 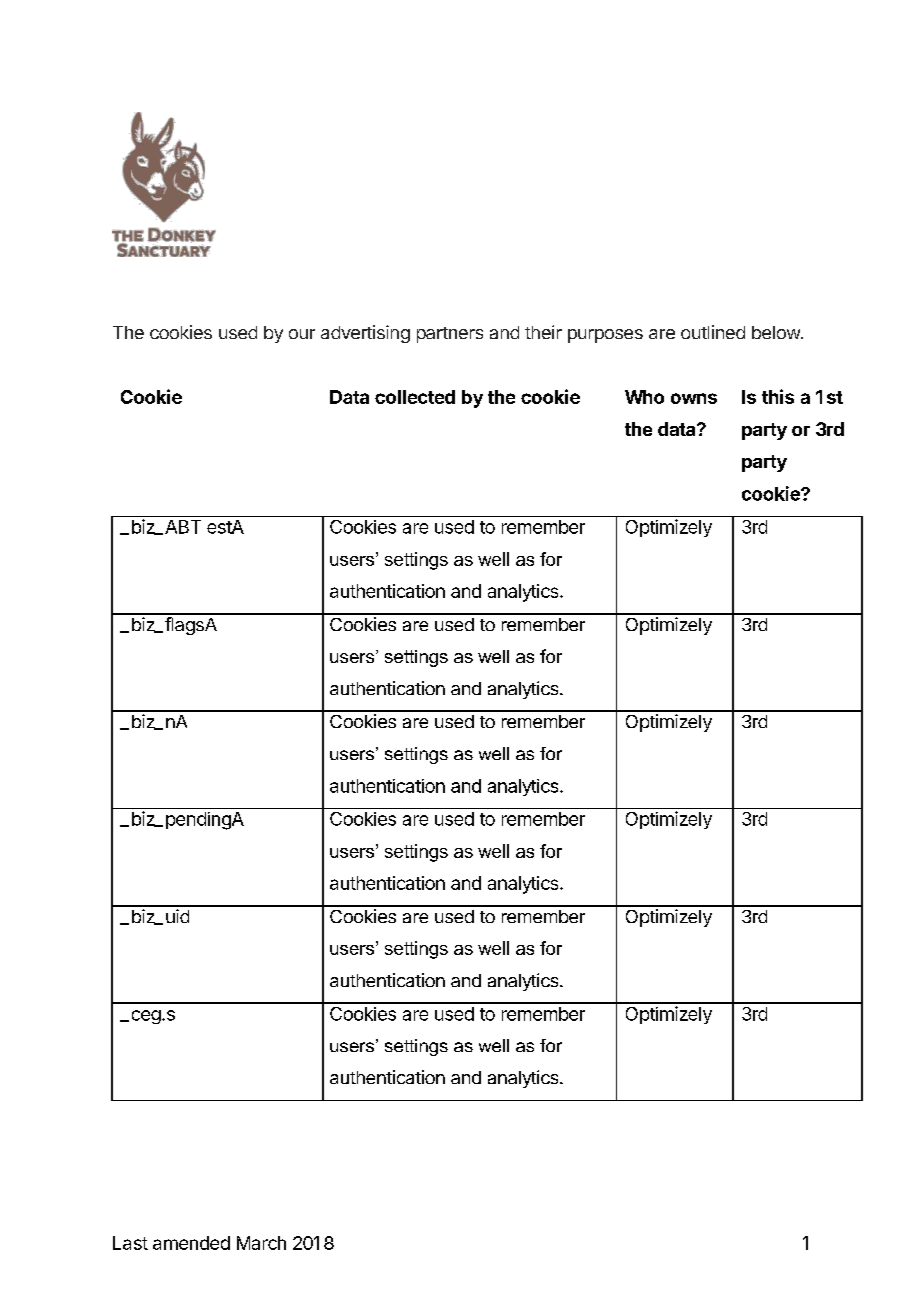 What do you see at coordinates (450, 335) in the screenshot?
I see `partners` at bounding box center [450, 335].
